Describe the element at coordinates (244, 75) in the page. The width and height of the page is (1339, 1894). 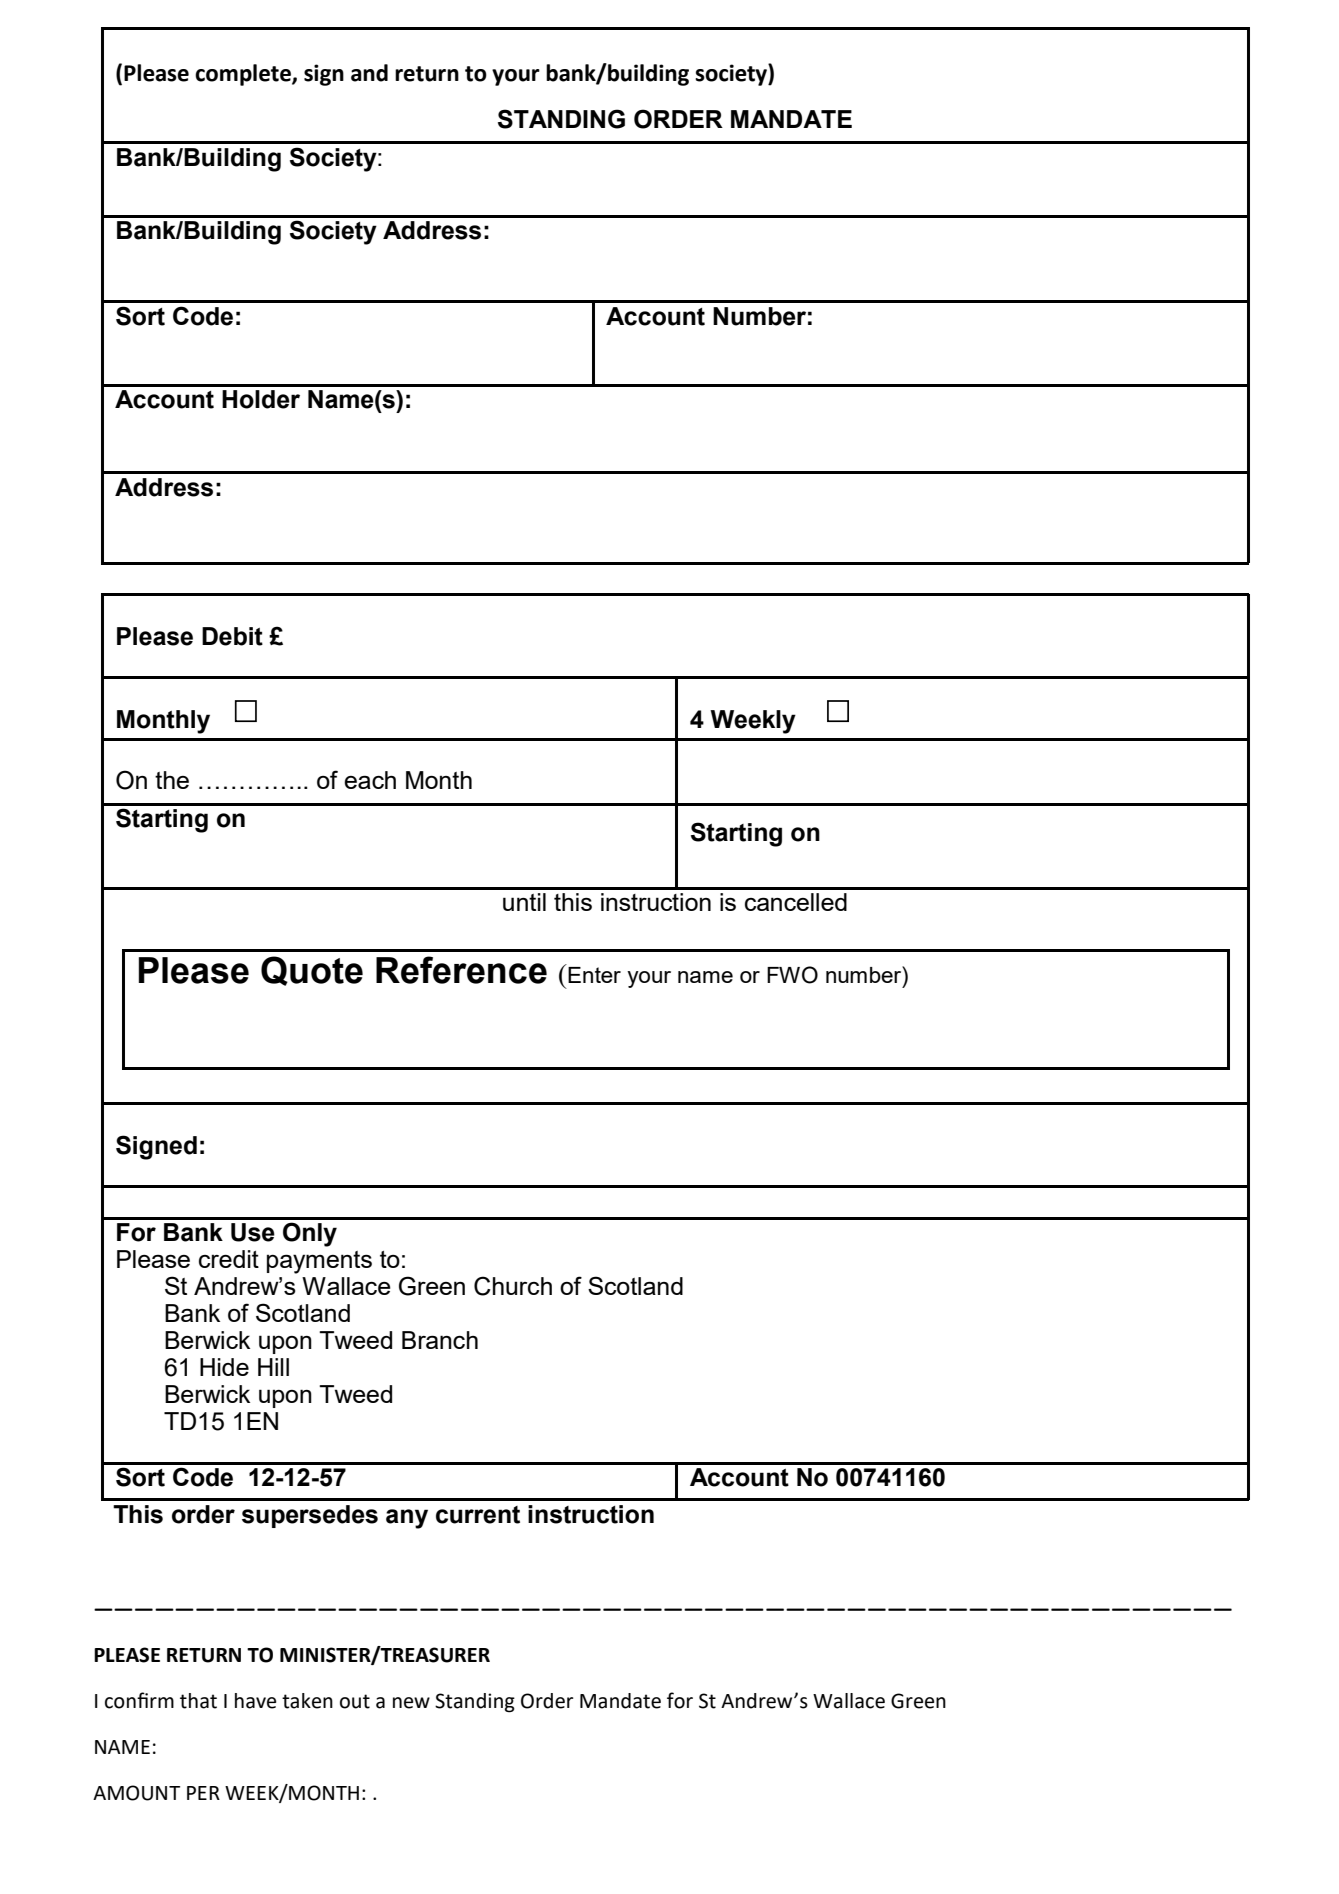
I see `complete` at that location.
